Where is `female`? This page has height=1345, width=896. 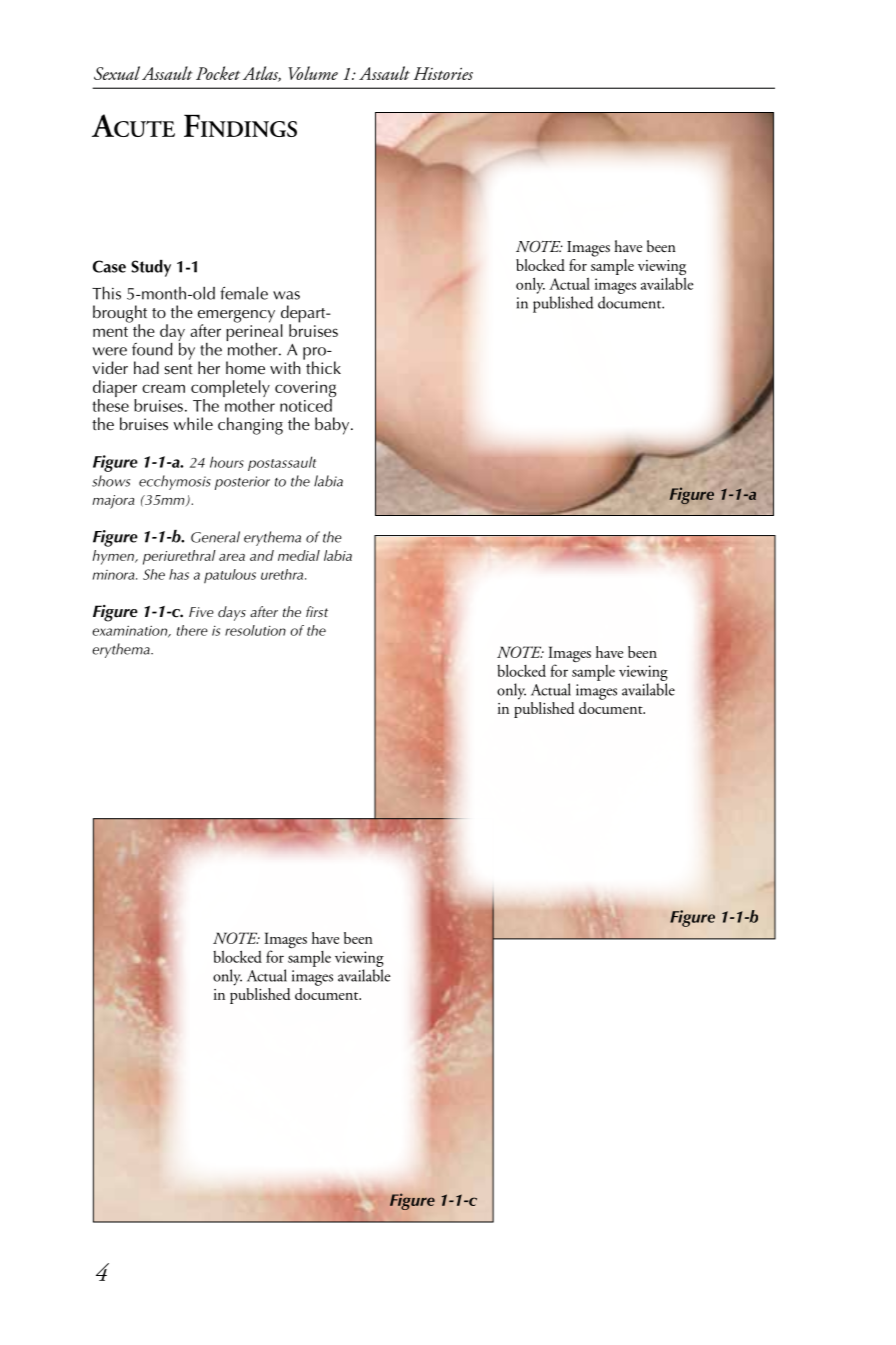
female is located at coordinates (244, 293).
